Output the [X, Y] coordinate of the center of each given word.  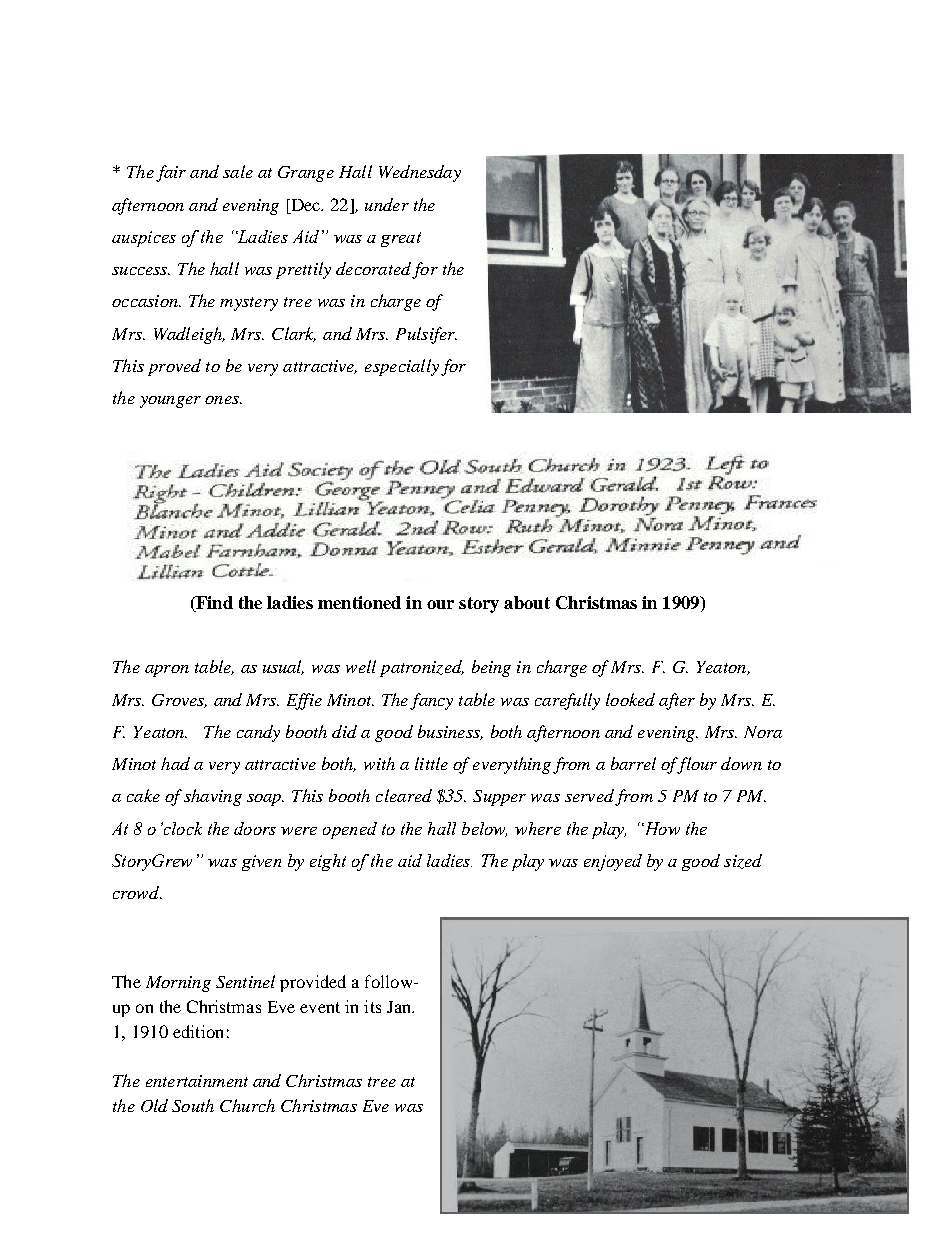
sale [238, 171]
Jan [400, 1007]
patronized [422, 668]
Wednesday [420, 173]
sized [743, 861]
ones [223, 400]
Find [213, 604]
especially [402, 367]
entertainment [197, 1081]
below [484, 829]
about [527, 602]
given [261, 863]
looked [630, 699]
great [401, 239]
